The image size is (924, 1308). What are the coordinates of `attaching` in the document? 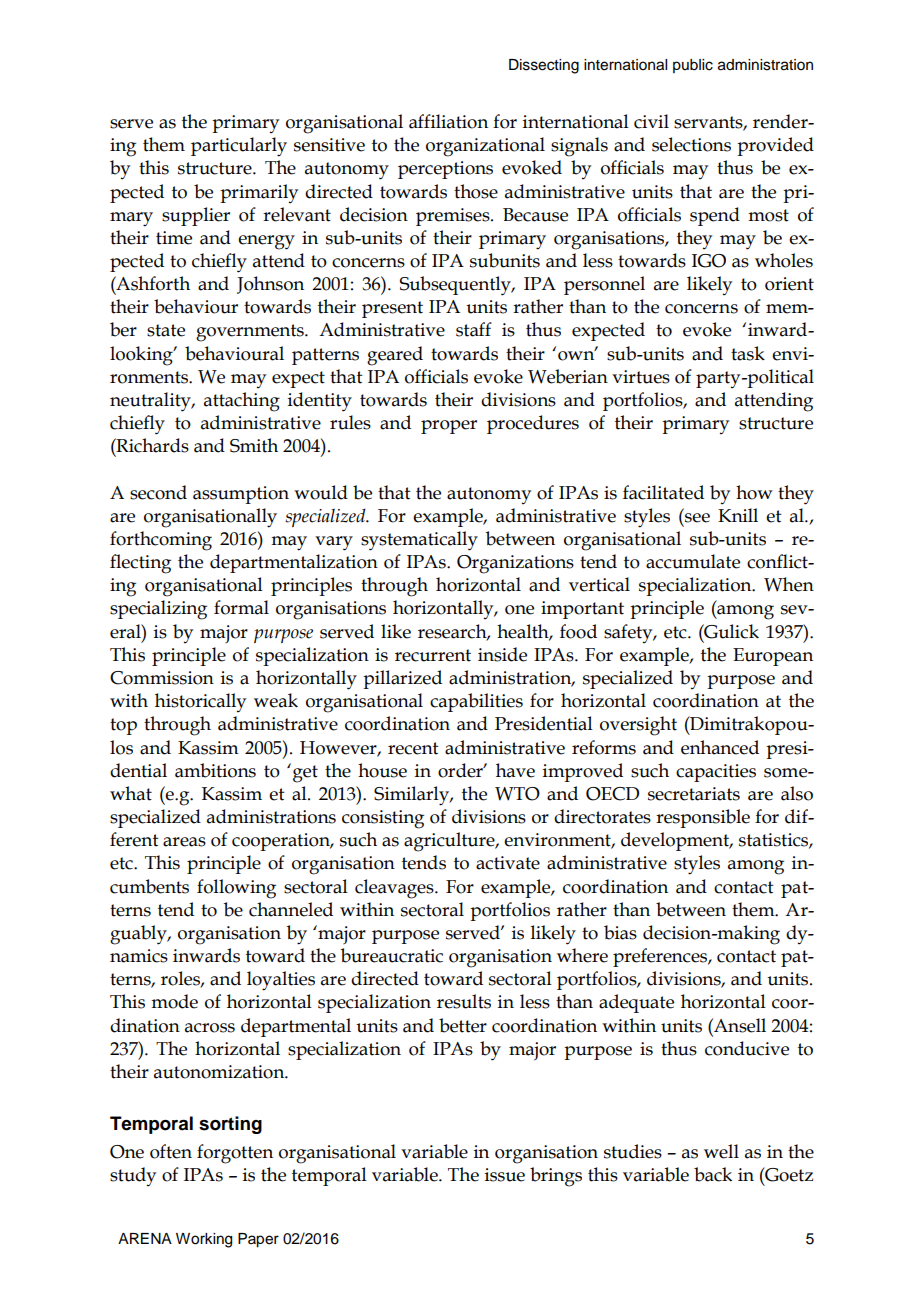 It's located at (242, 402).
